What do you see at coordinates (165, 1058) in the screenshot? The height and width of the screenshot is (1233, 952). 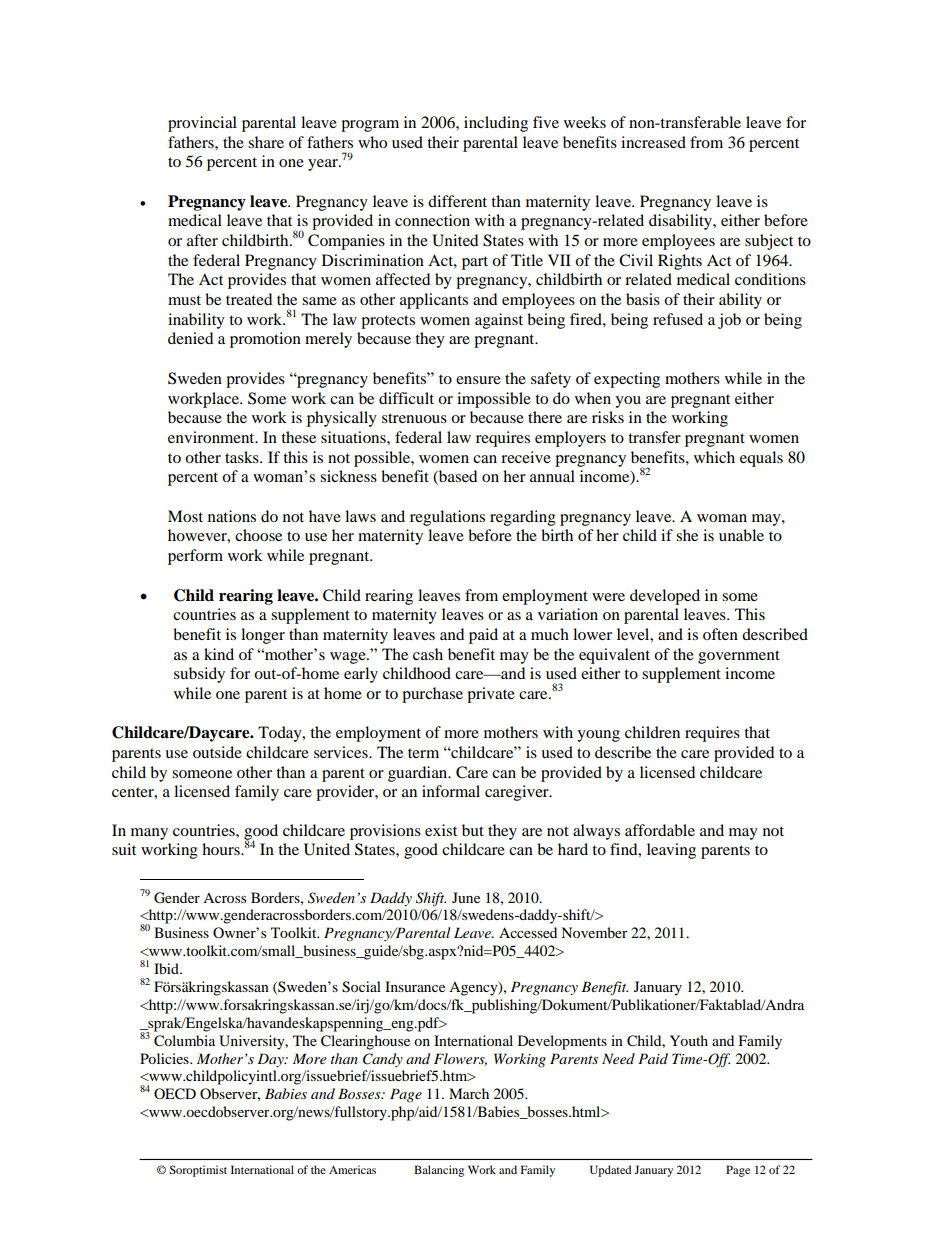 I see `Policies` at bounding box center [165, 1058].
